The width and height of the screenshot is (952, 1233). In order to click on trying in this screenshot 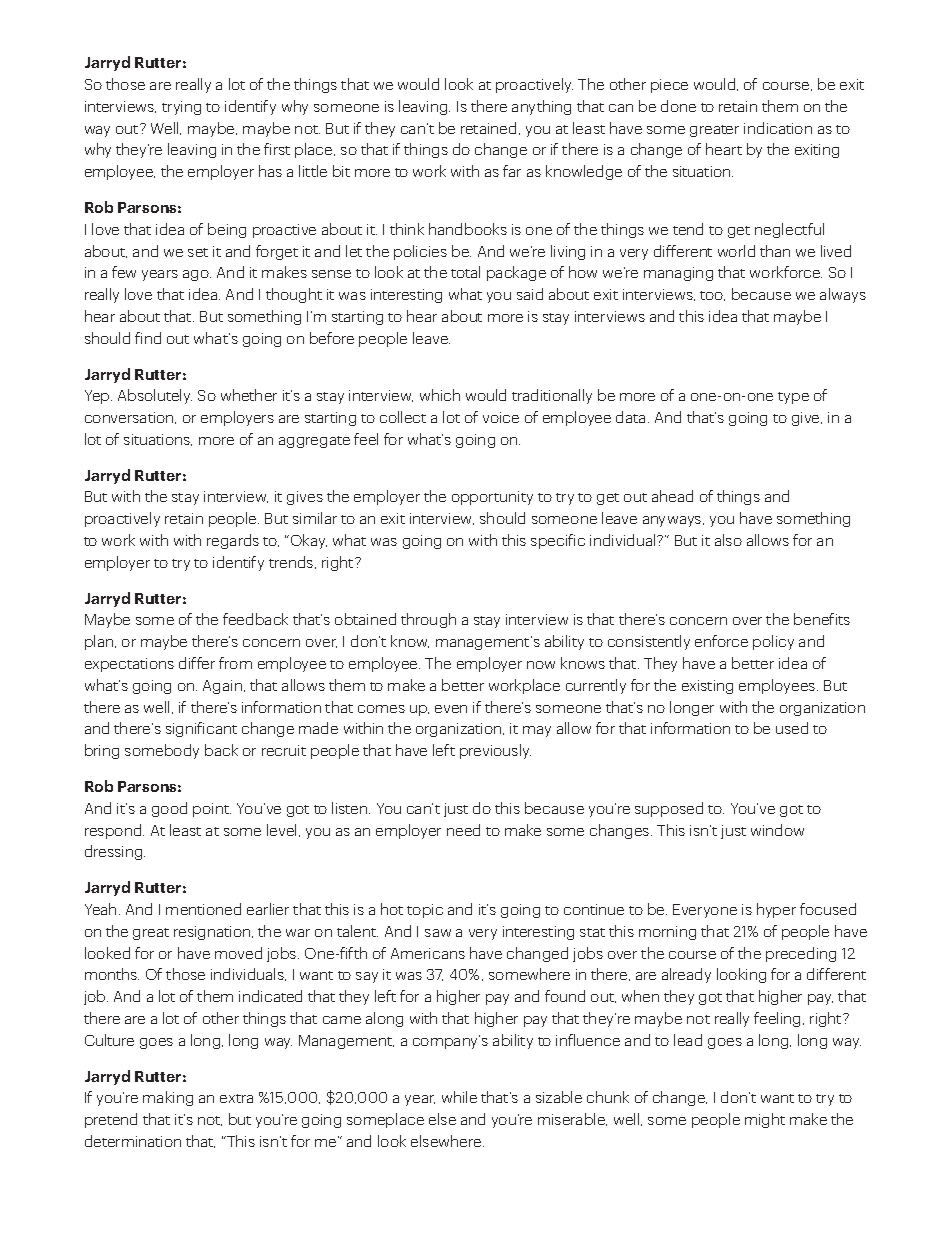, I will do `click(181, 108)`.
